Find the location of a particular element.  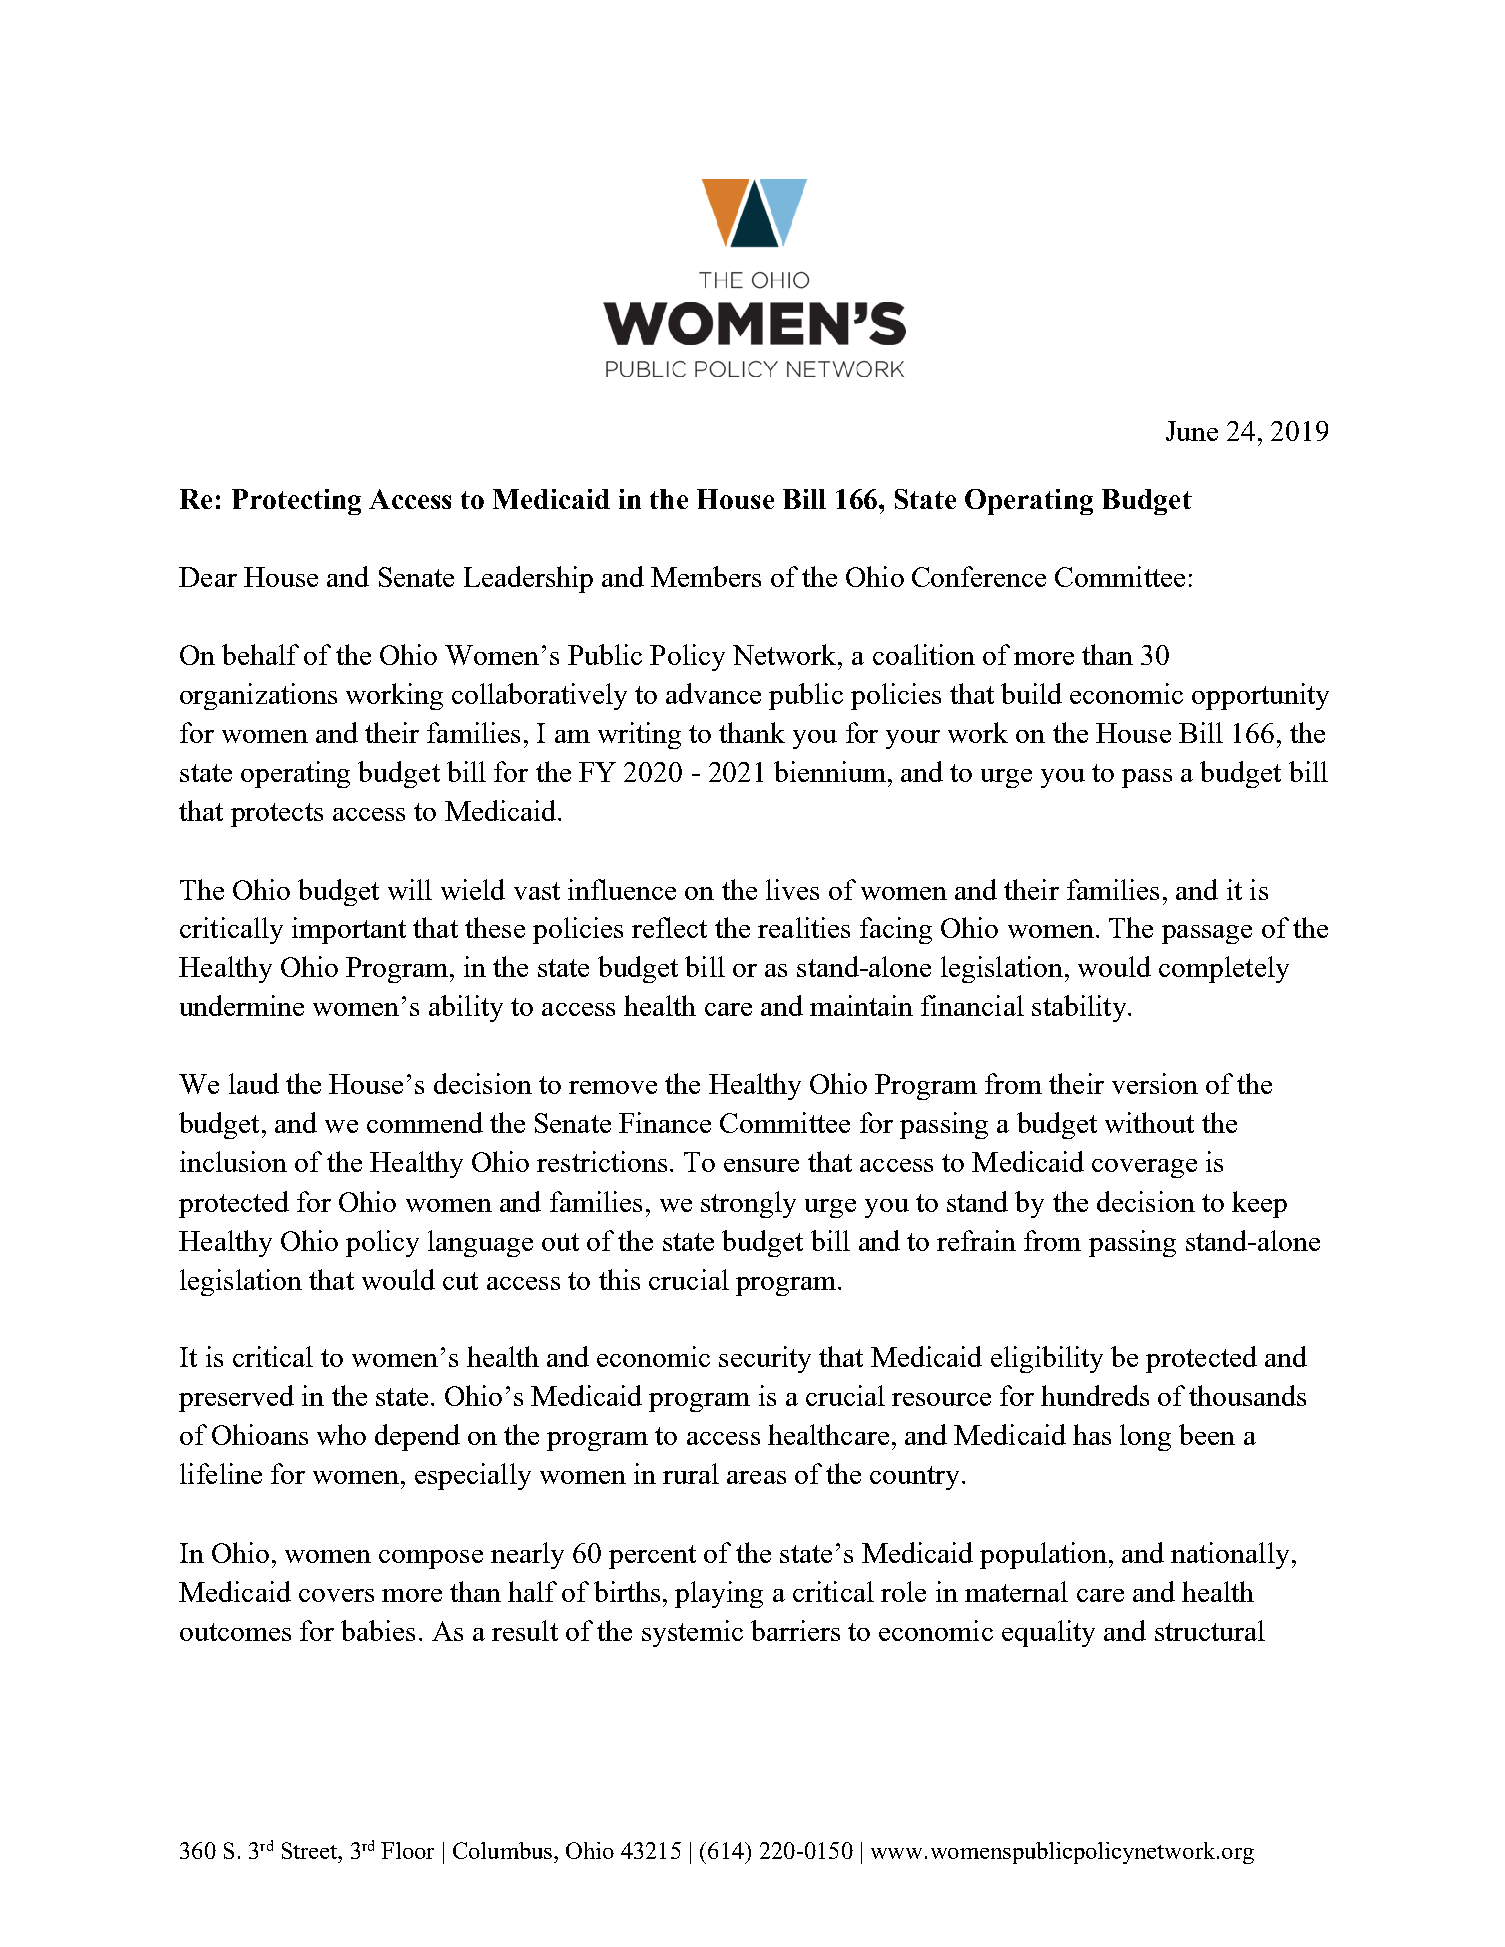

commend is located at coordinates (425, 1122).
